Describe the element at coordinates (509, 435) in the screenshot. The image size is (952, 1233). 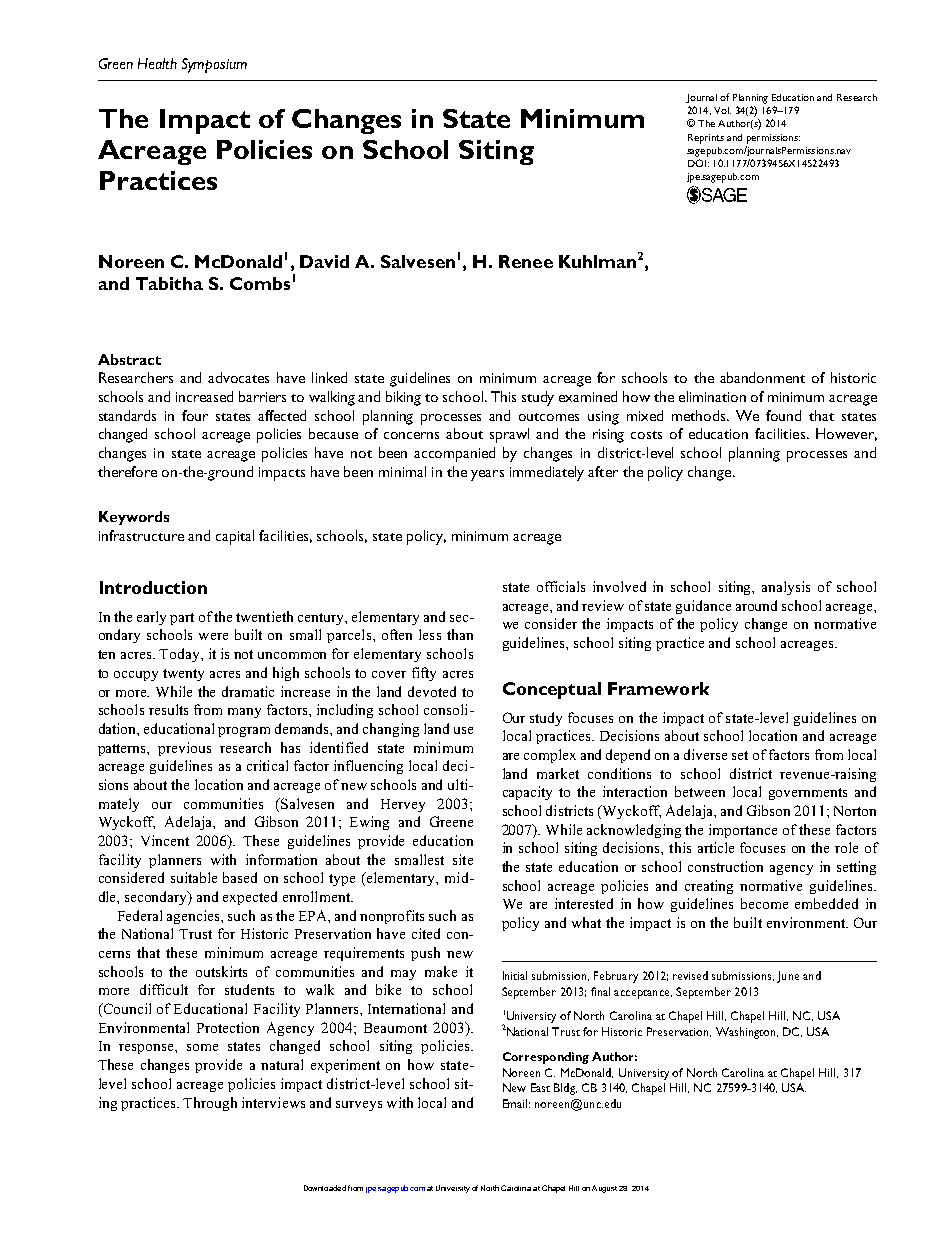
I see `sprawl` at that location.
